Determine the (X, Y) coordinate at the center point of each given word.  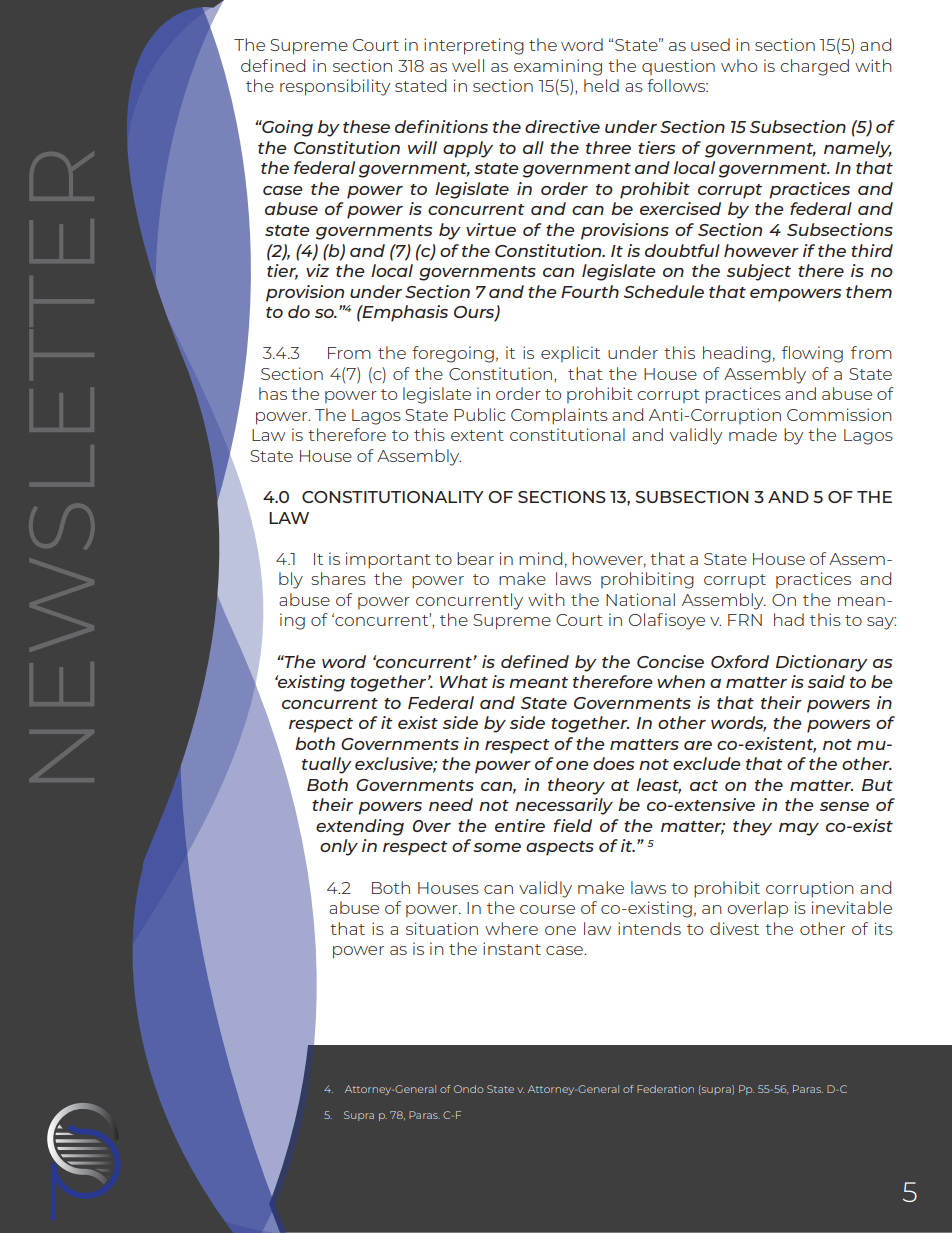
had (789, 619)
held (601, 85)
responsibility (335, 87)
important (388, 560)
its (884, 928)
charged (814, 67)
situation (442, 928)
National (640, 599)
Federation (665, 1089)
